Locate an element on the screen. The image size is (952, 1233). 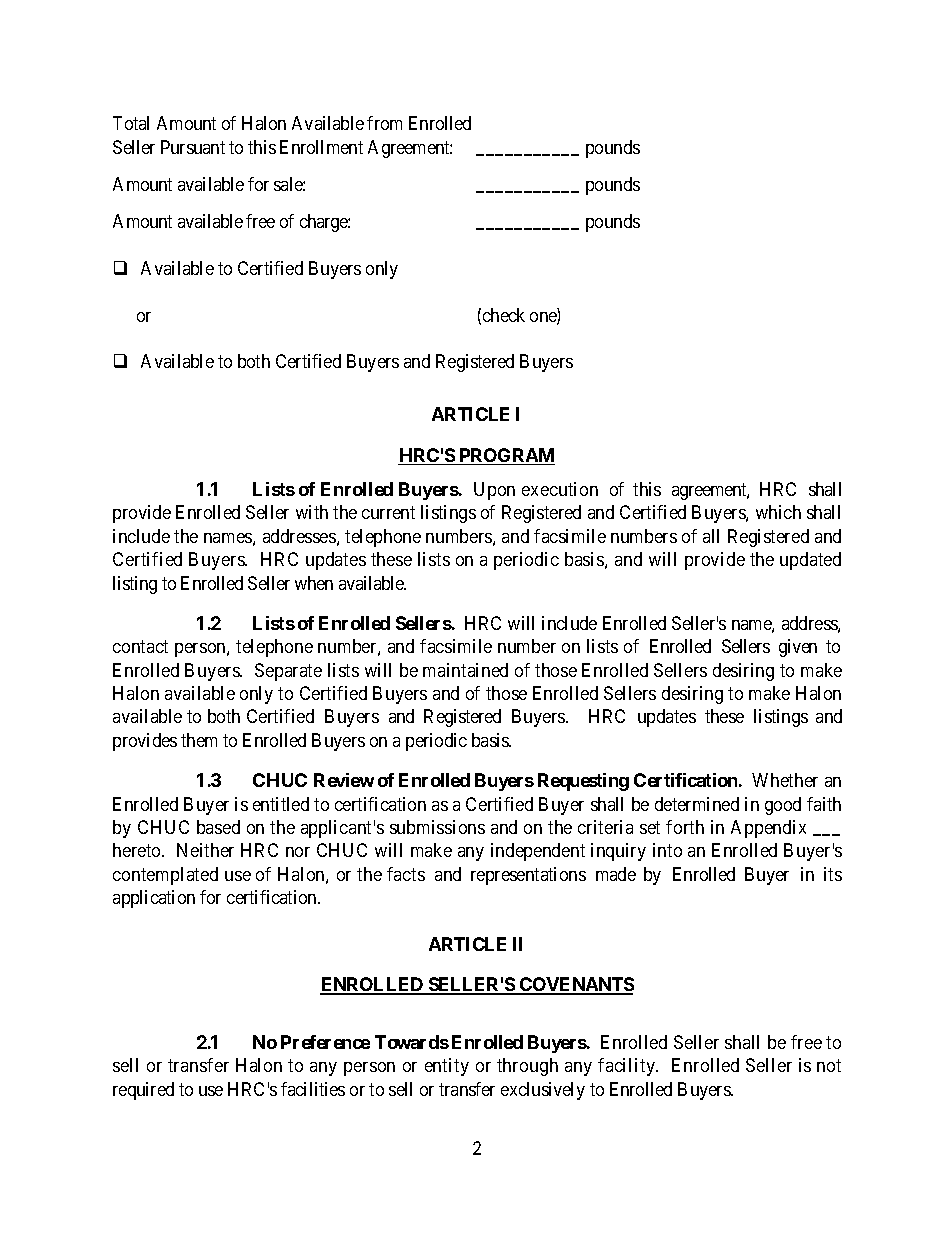
maintained is located at coordinates (465, 670).
